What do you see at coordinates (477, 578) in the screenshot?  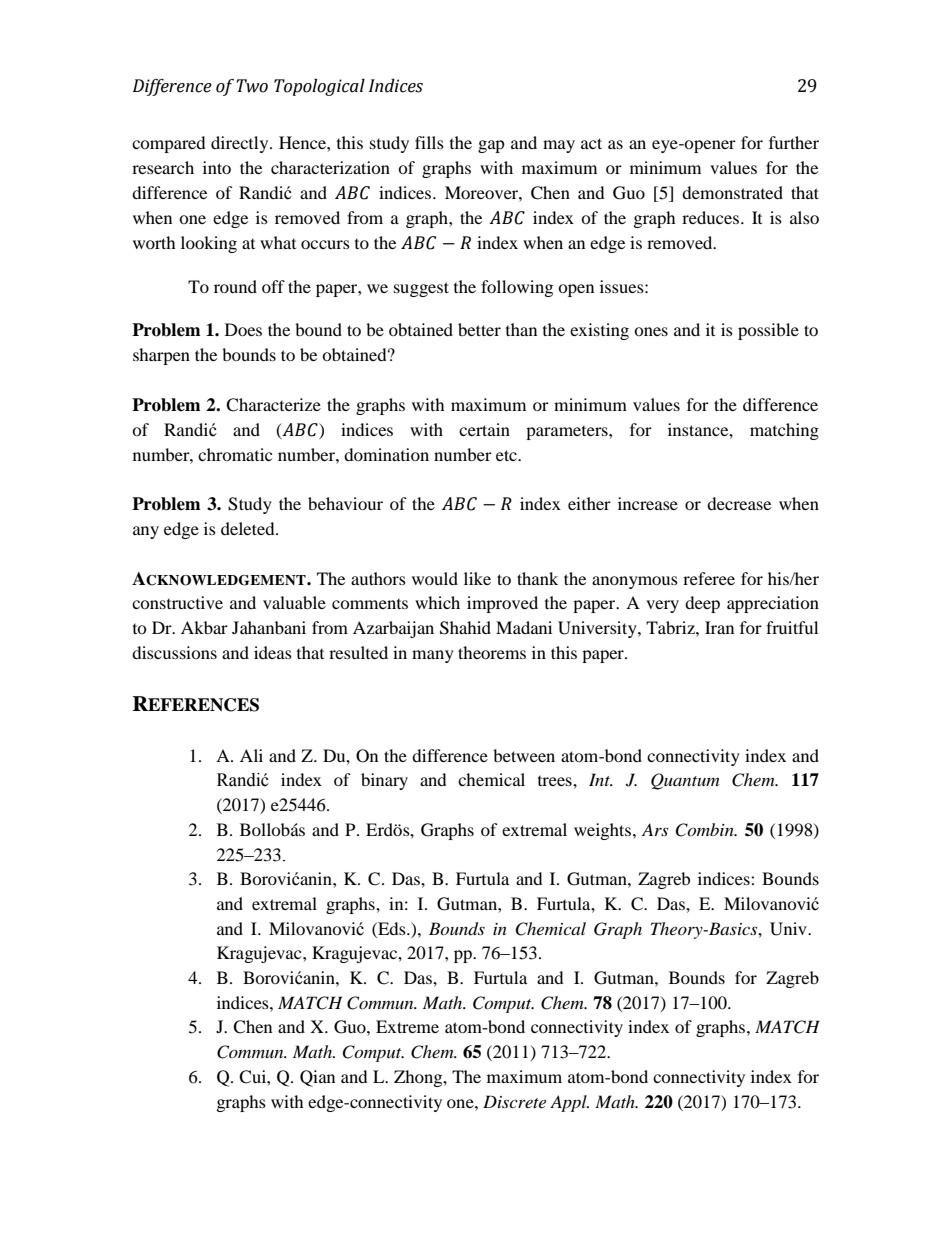 I see `like` at bounding box center [477, 578].
